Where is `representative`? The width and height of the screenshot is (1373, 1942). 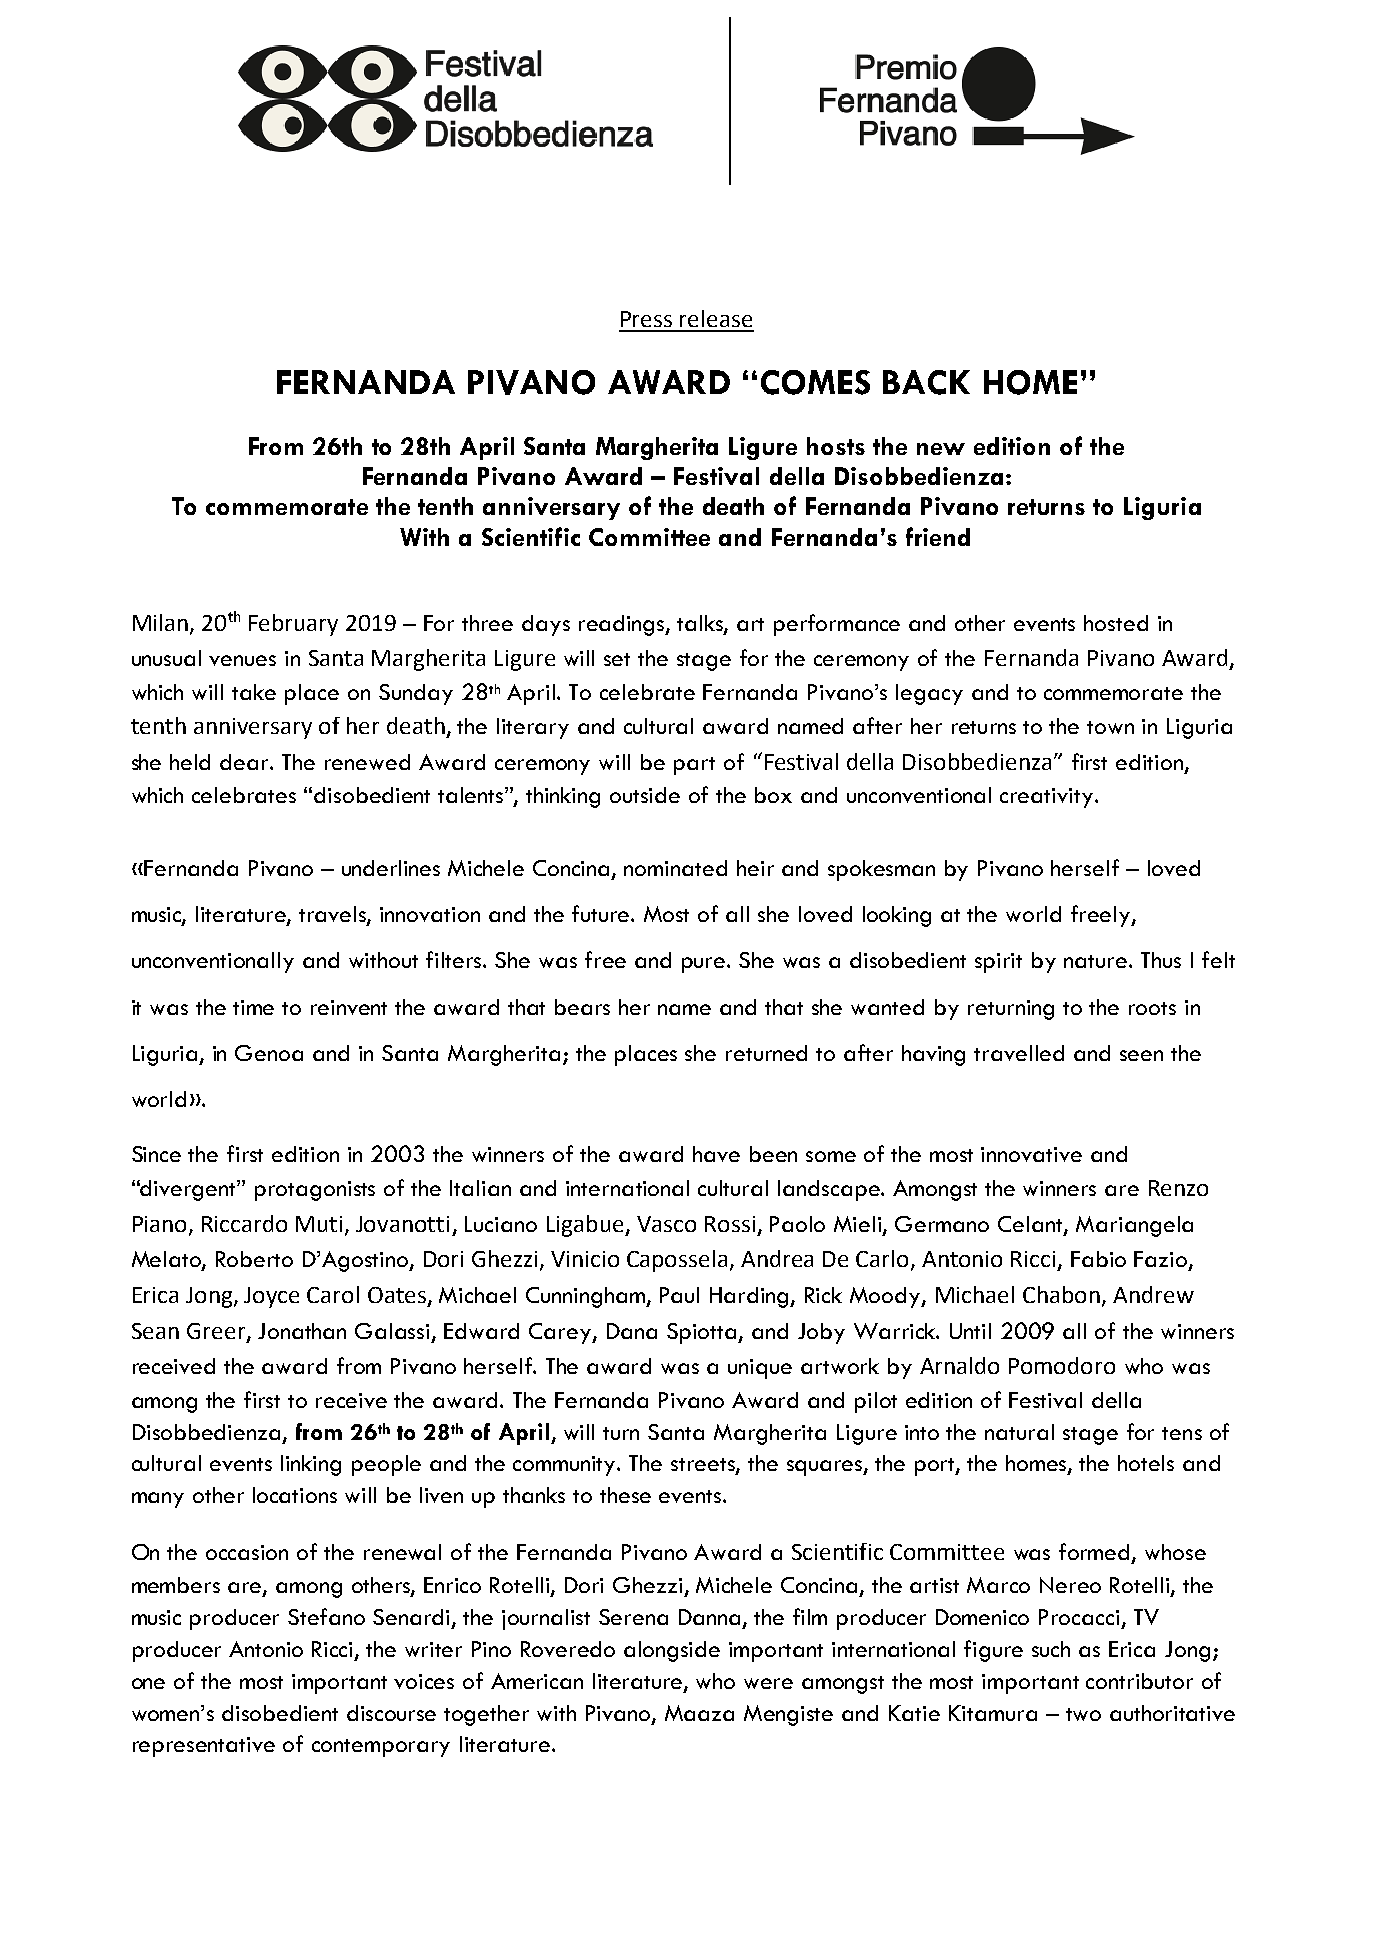
representative is located at coordinates (204, 1747).
